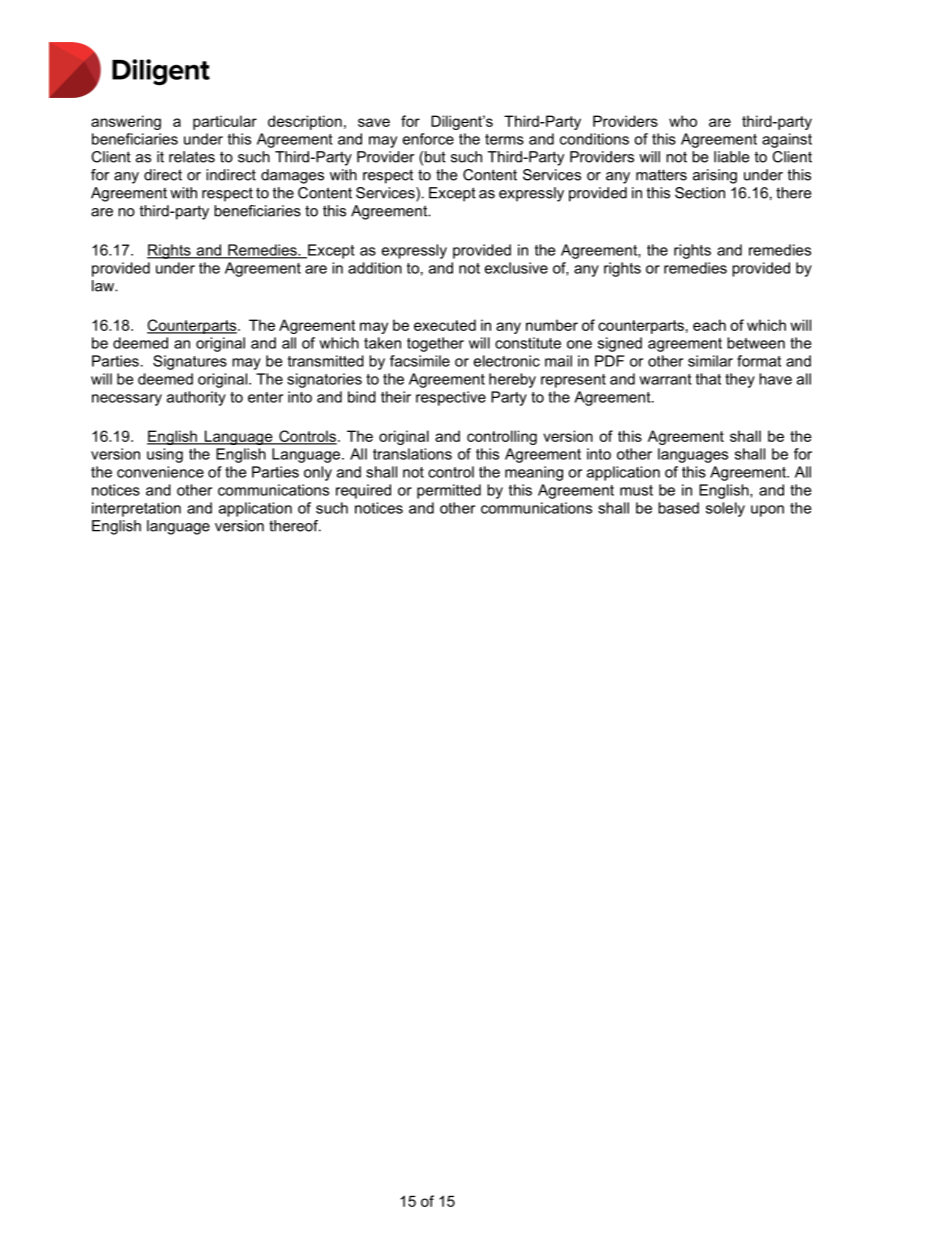  Describe the element at coordinates (709, 325) in the screenshot. I see `each` at that location.
